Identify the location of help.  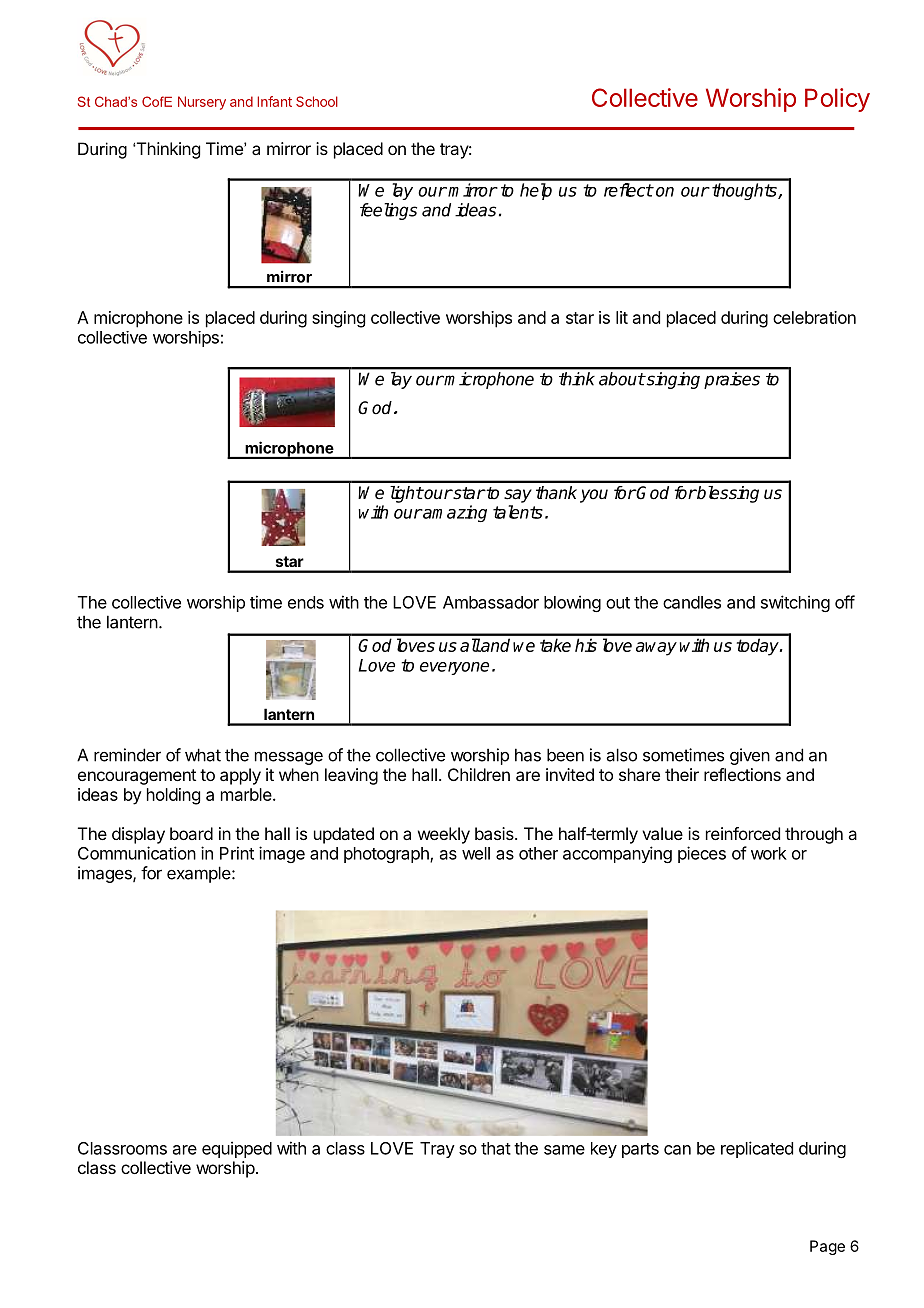
(536, 191).
